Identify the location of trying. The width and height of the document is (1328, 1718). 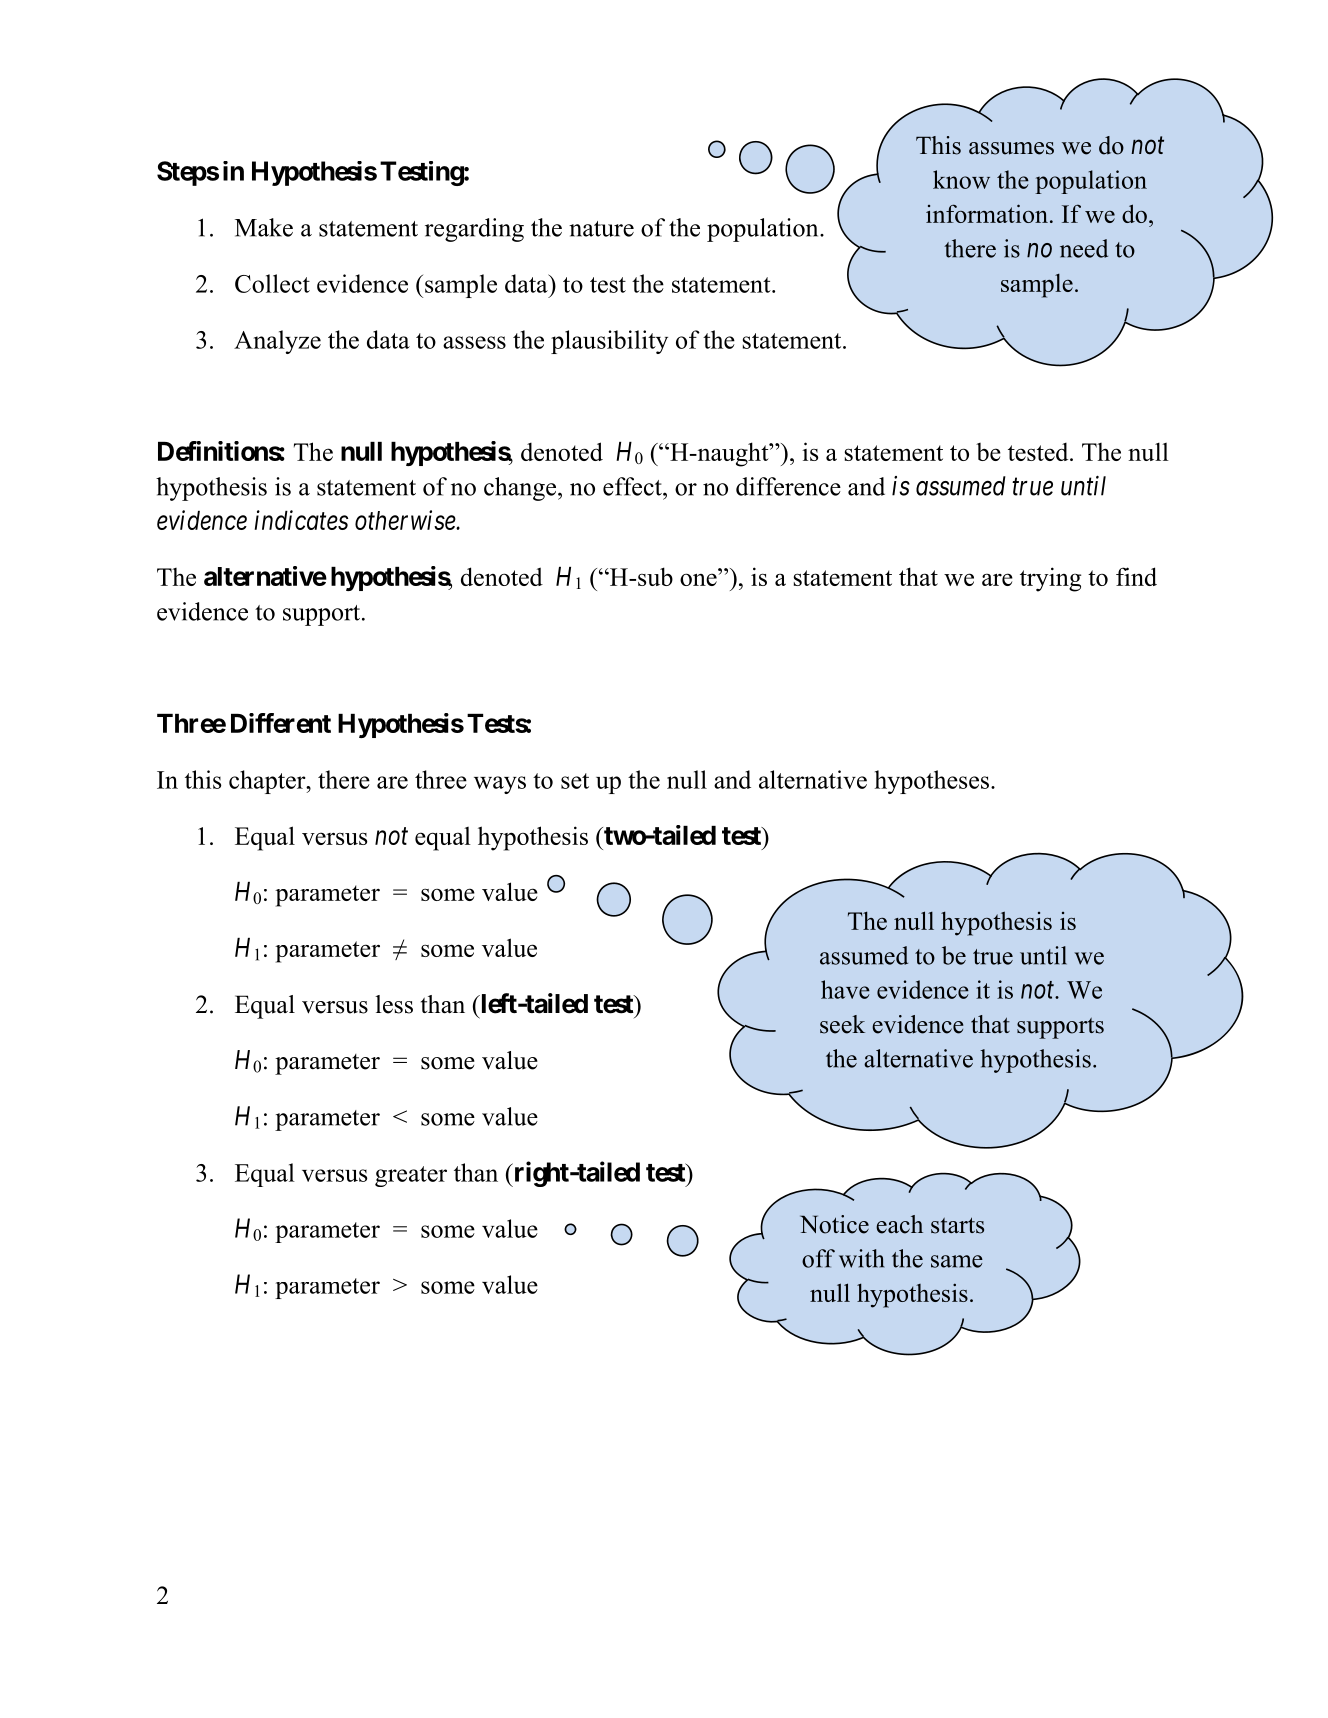
(1050, 579).
